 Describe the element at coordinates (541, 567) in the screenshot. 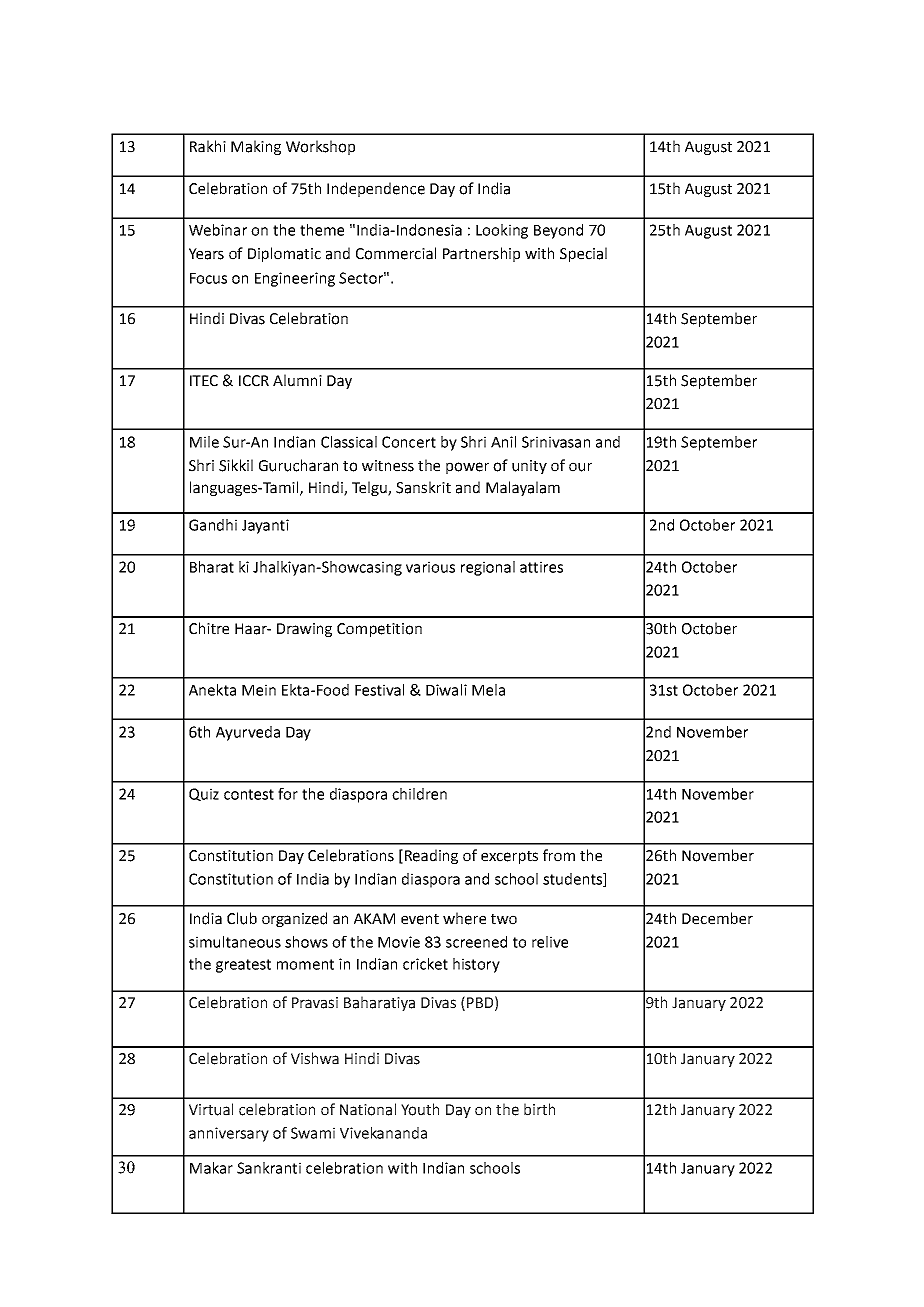

I see `attires` at that location.
